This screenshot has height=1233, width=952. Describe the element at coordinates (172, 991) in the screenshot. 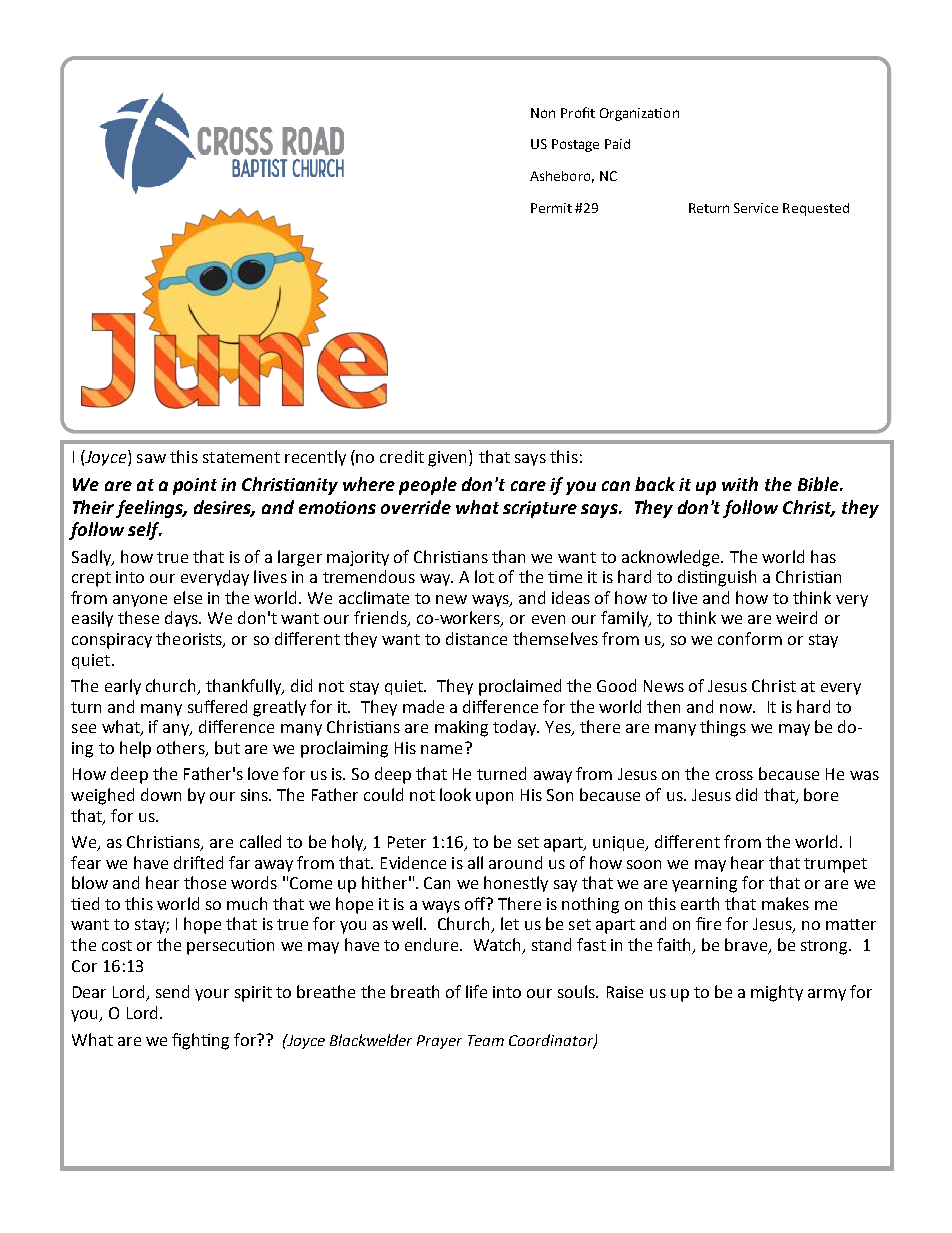

I see `send` at that location.
